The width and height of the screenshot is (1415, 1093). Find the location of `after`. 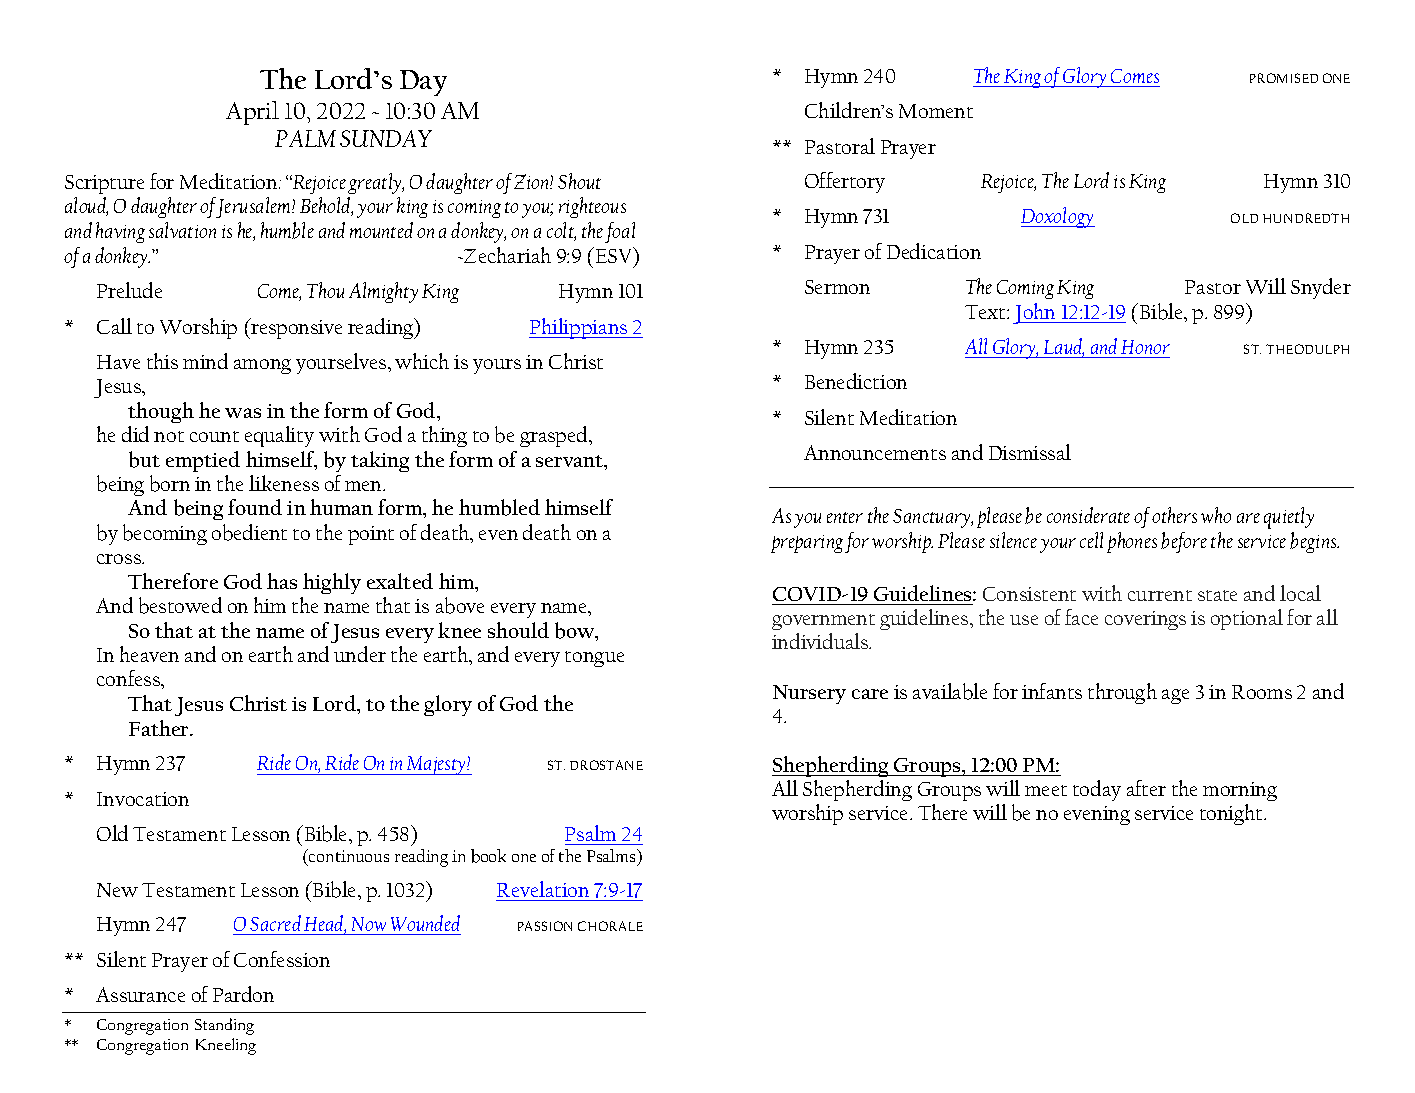

after is located at coordinates (1146, 788).
